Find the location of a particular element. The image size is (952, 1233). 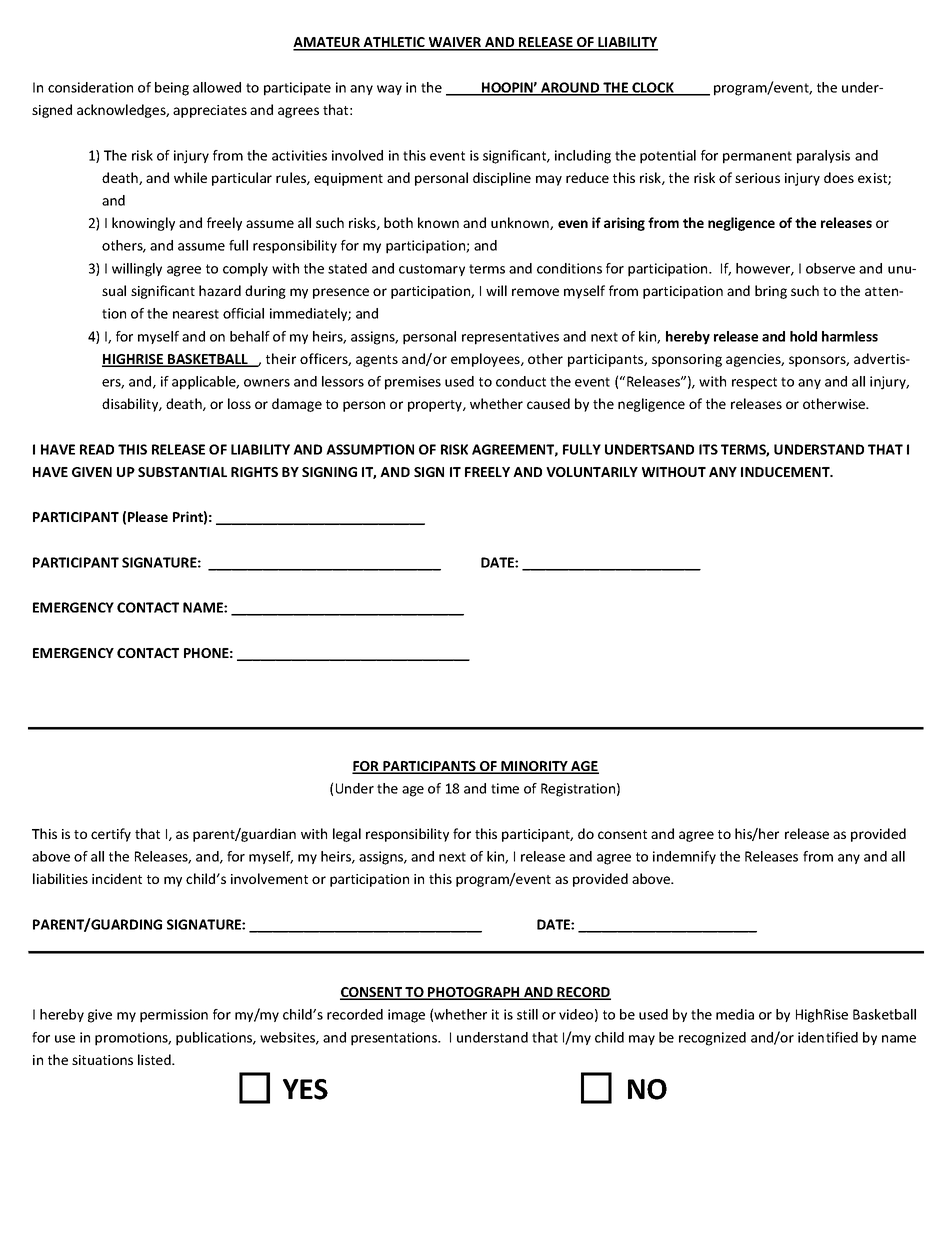

INDUCEMENT is located at coordinates (786, 472).
